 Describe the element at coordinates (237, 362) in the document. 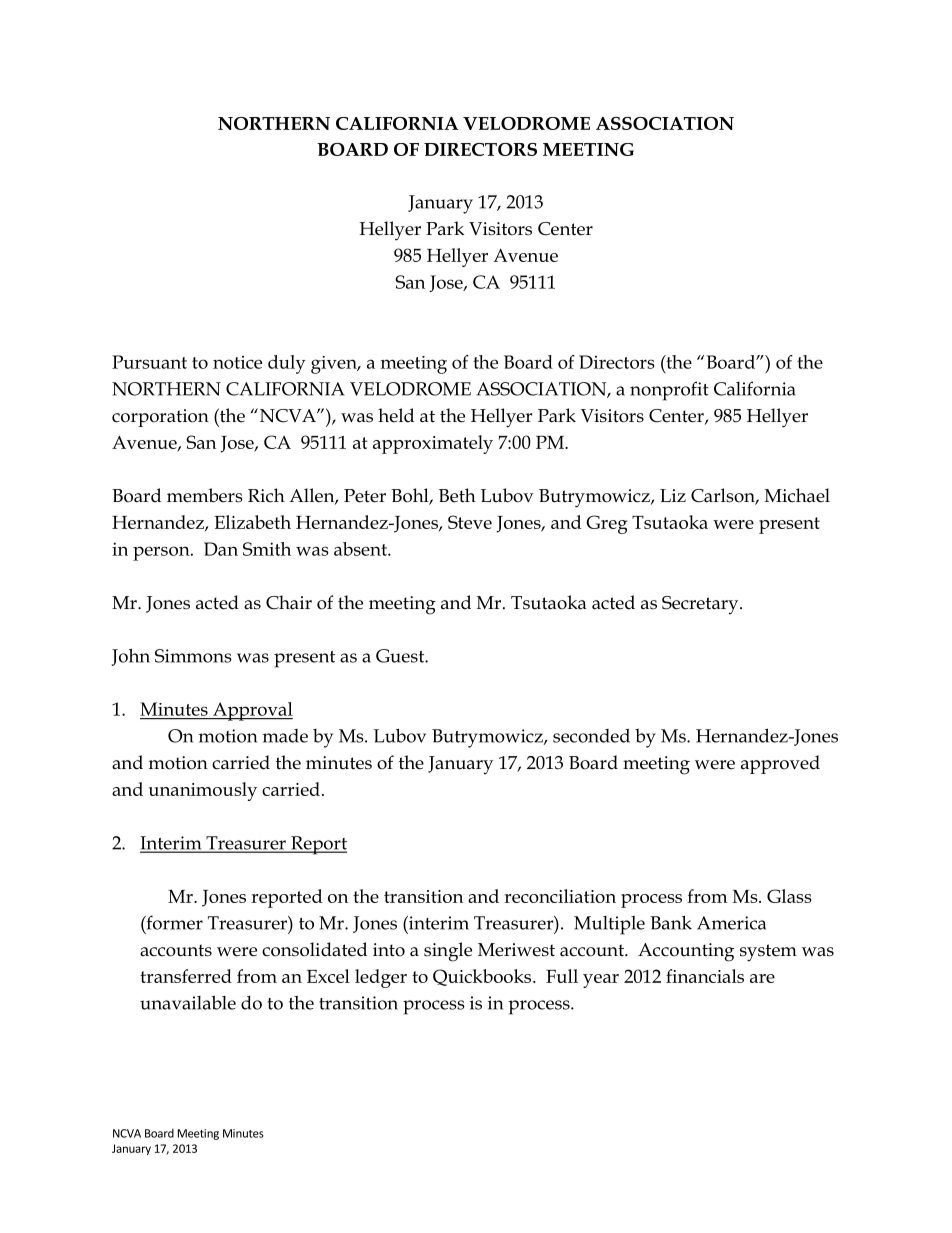

I see `notice` at that location.
